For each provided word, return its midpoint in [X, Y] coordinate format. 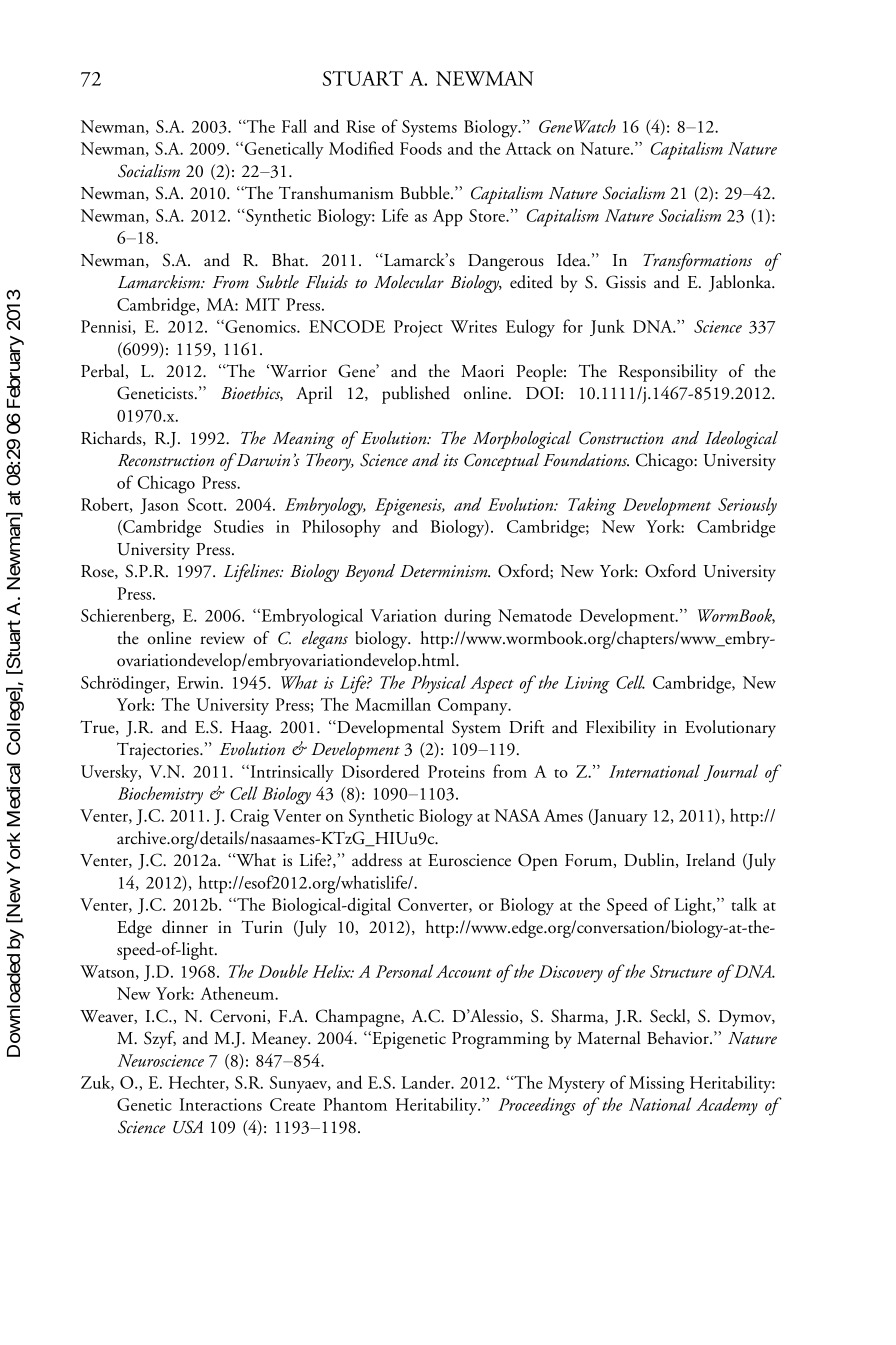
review [222, 638]
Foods [421, 148]
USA [188, 1127]
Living [587, 685]
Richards [112, 438]
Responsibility [668, 373]
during [467, 617]
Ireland [710, 860]
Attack [528, 148]
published [416, 395]
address [377, 860]
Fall [294, 126]
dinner [185, 927]
